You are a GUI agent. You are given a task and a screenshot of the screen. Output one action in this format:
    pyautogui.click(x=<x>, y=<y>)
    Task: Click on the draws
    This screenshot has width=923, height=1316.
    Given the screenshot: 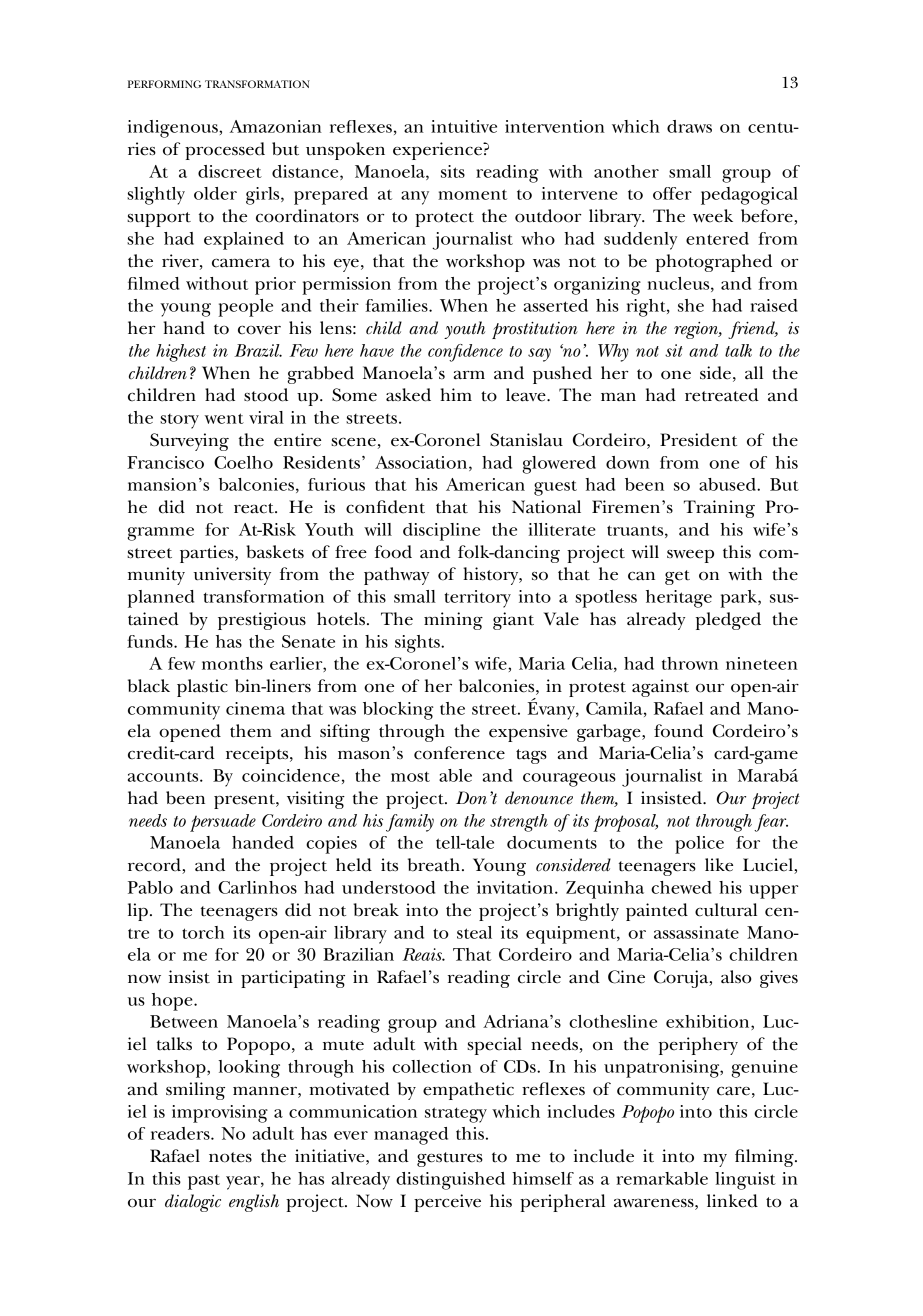 What is the action you would take?
    pyautogui.click(x=689, y=126)
